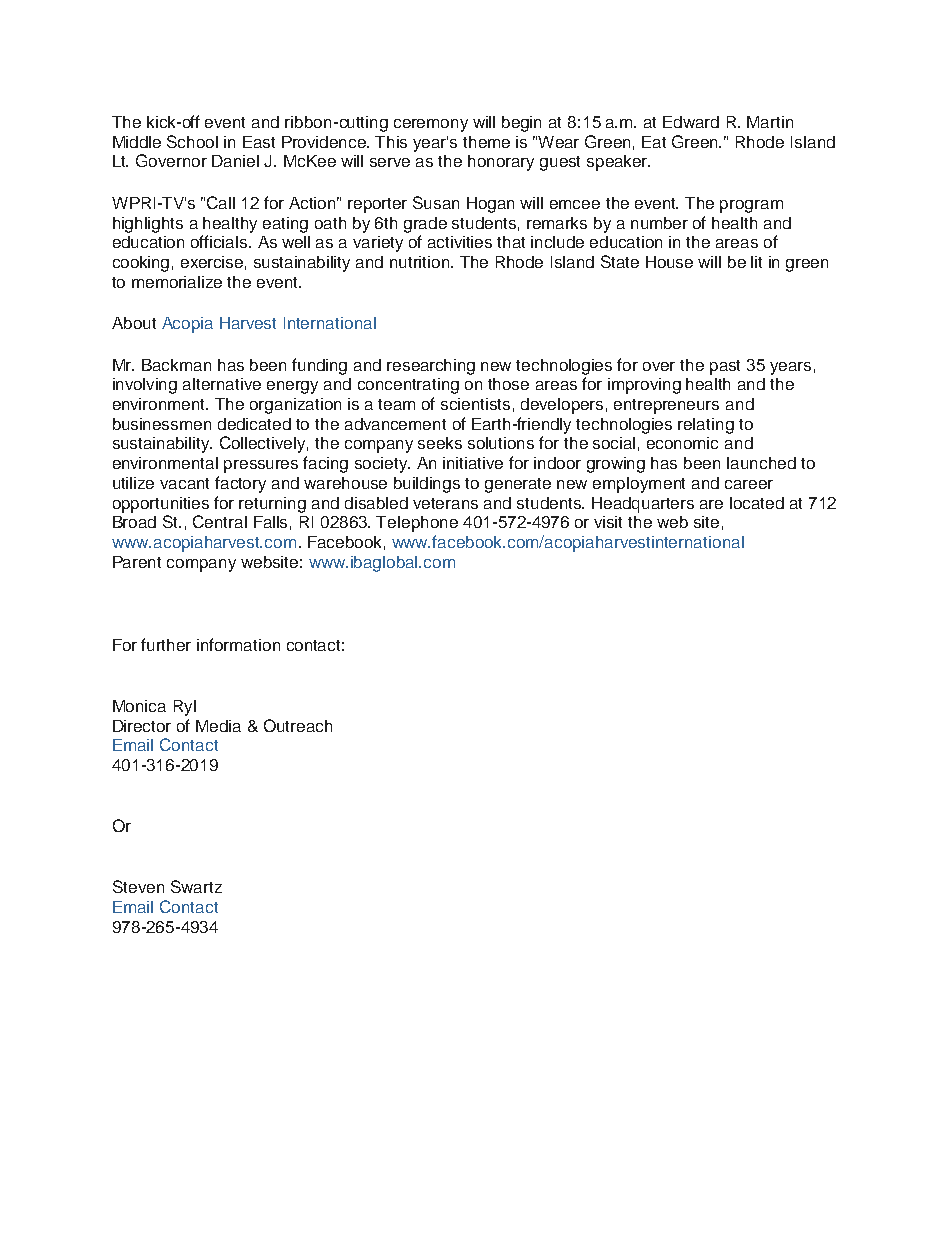  I want to click on Edward, so click(691, 122).
